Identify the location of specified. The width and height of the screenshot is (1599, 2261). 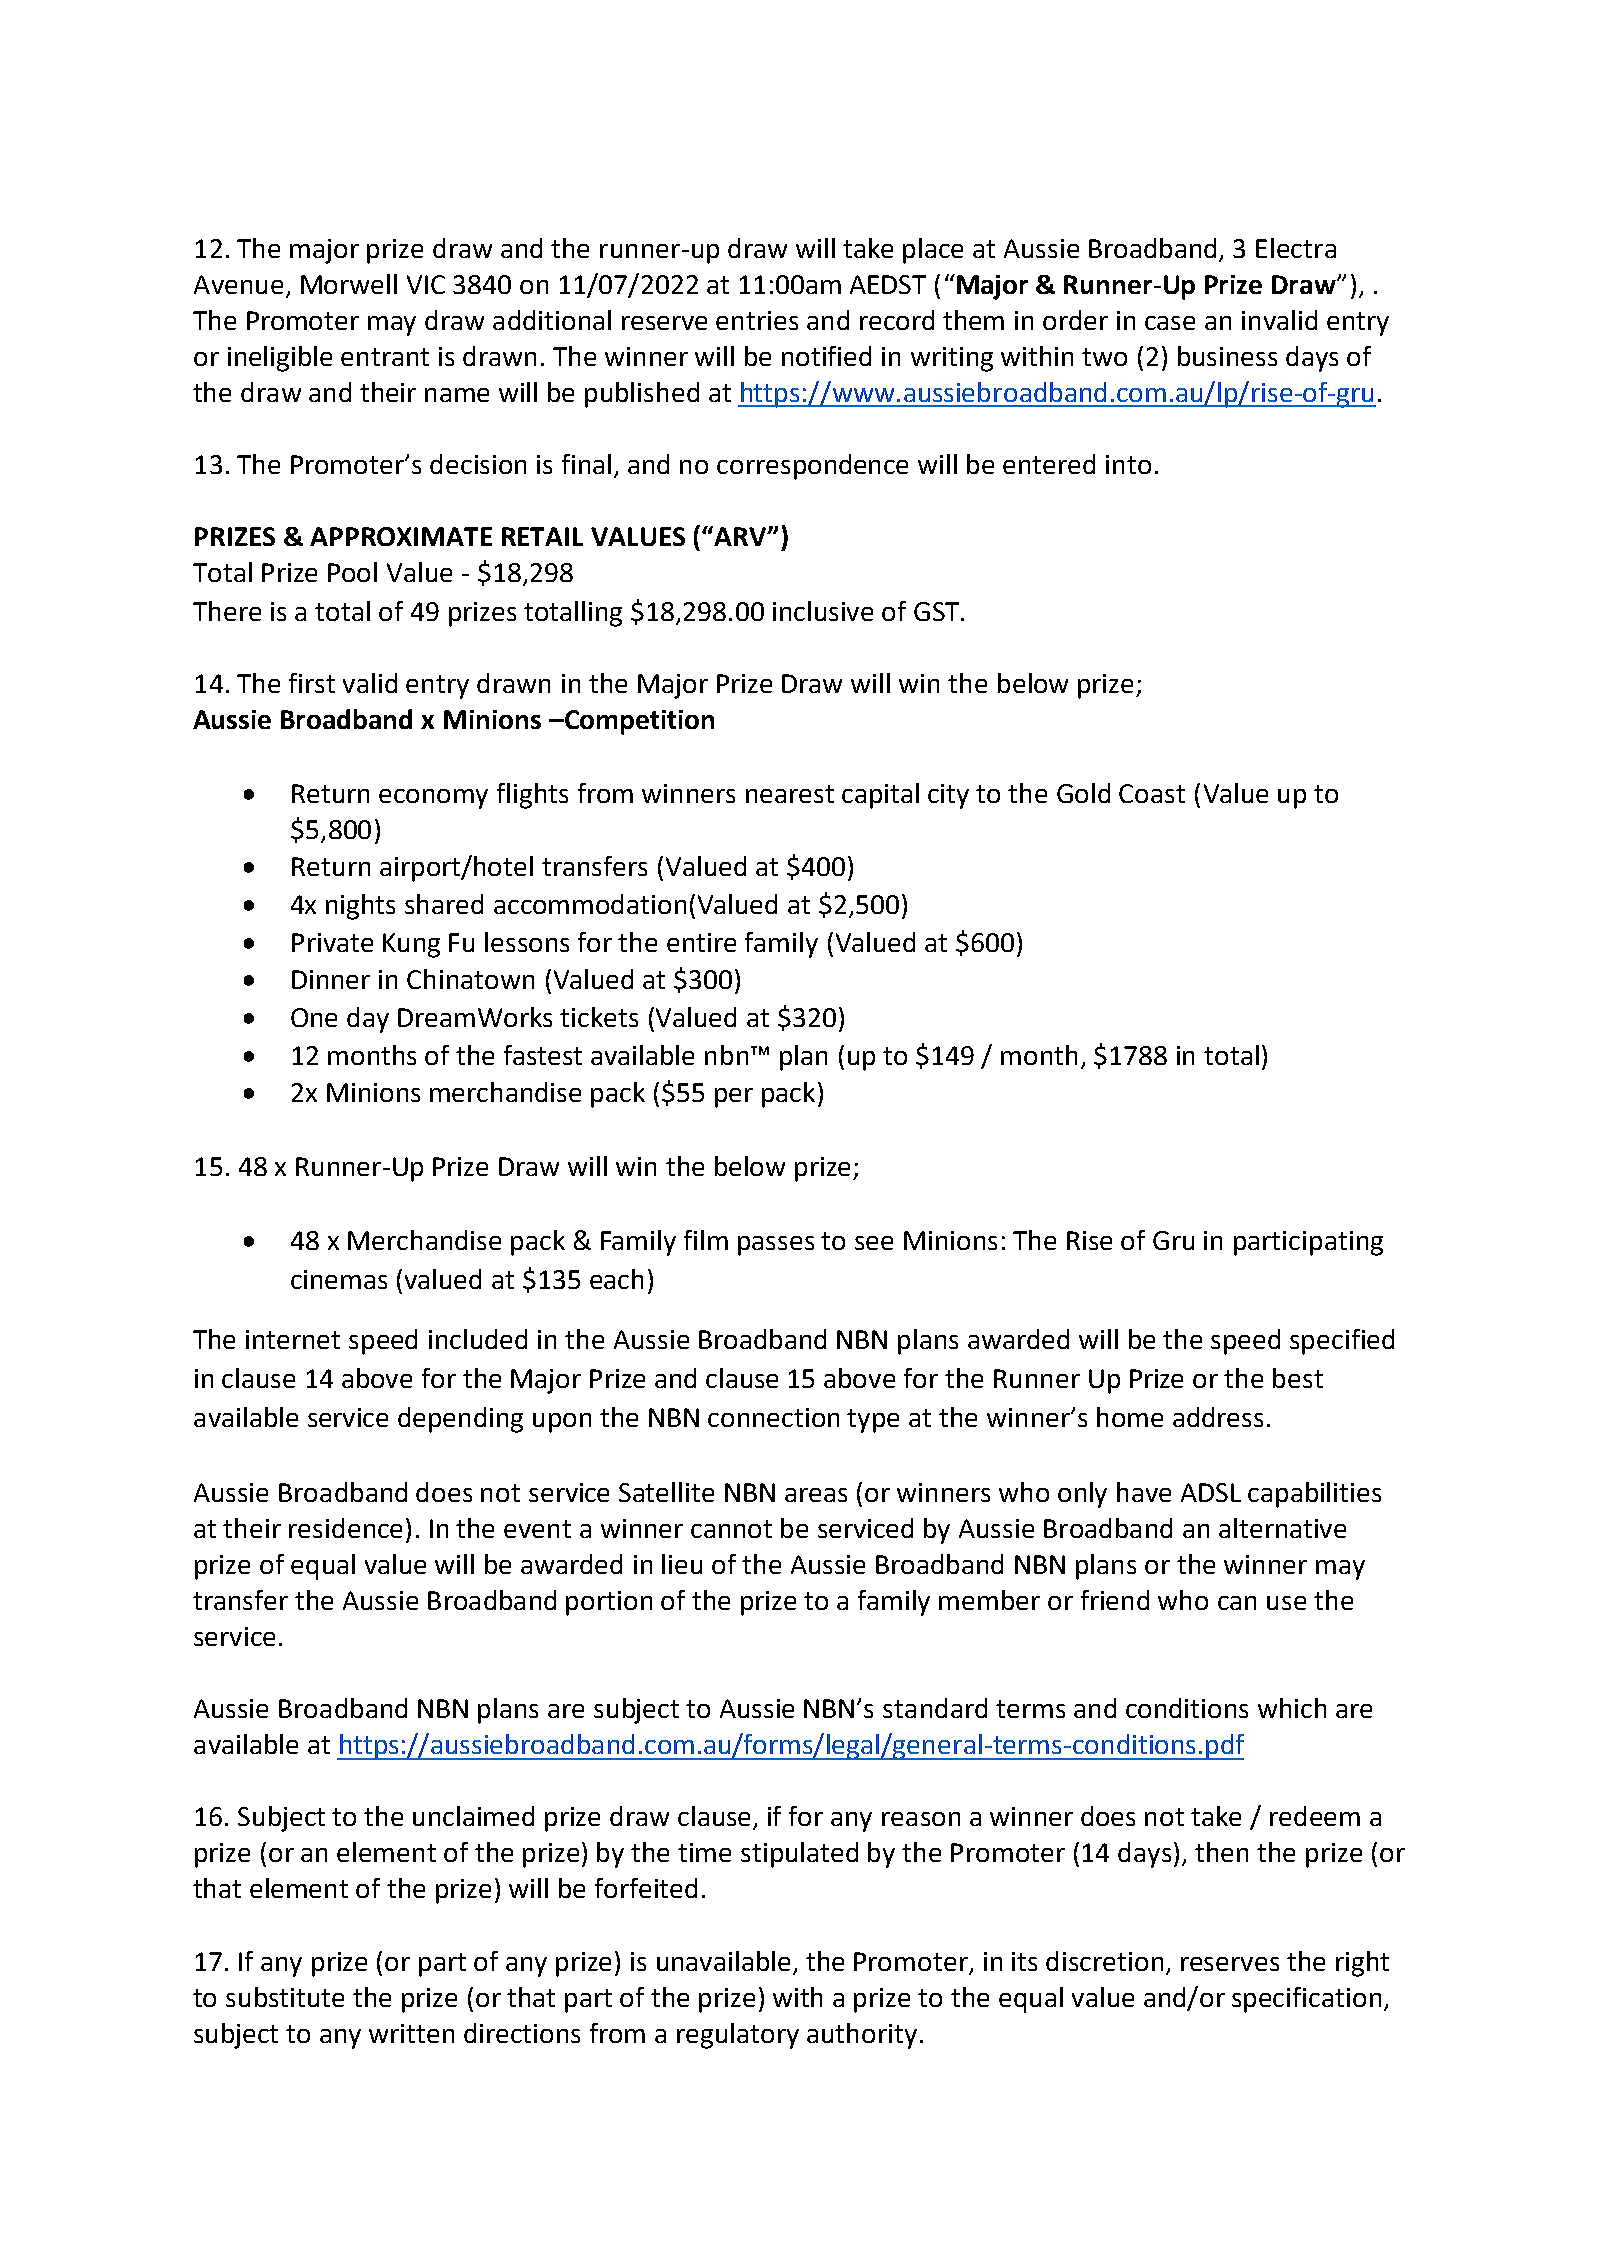
(1342, 1342).
